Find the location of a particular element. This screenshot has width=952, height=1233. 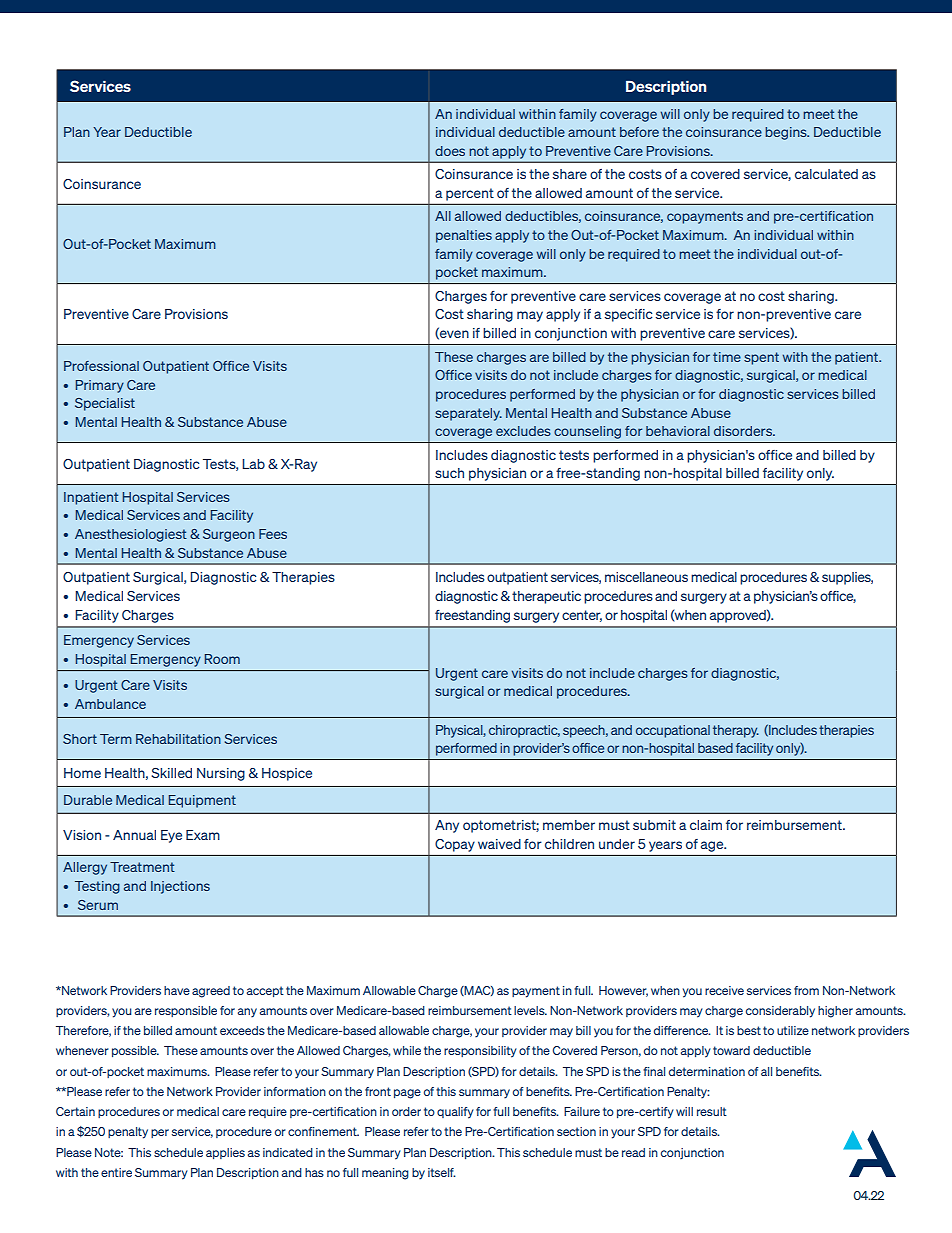

separately is located at coordinates (468, 414).
